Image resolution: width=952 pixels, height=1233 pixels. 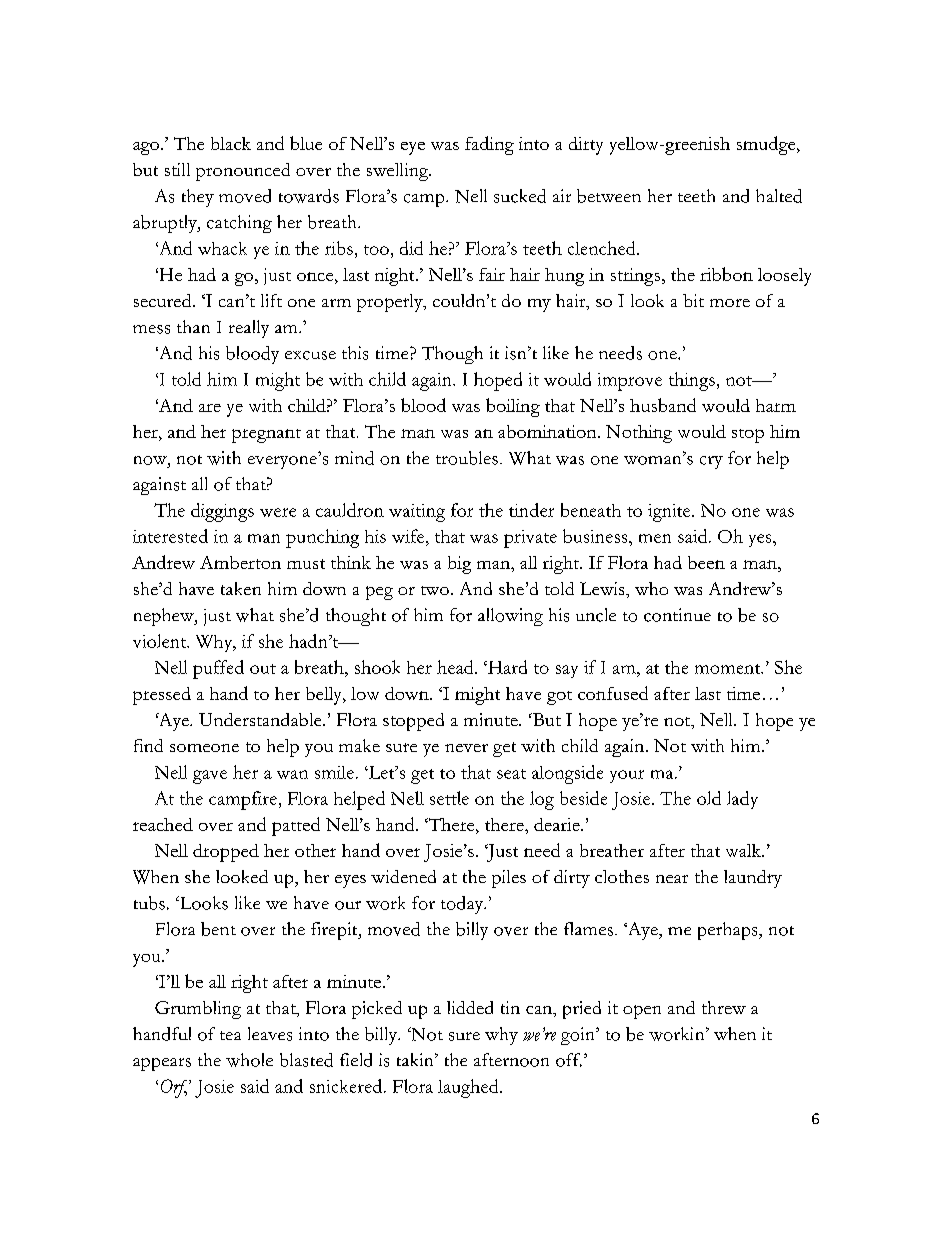 What do you see at coordinates (243, 172) in the document?
I see `pronounced` at bounding box center [243, 172].
